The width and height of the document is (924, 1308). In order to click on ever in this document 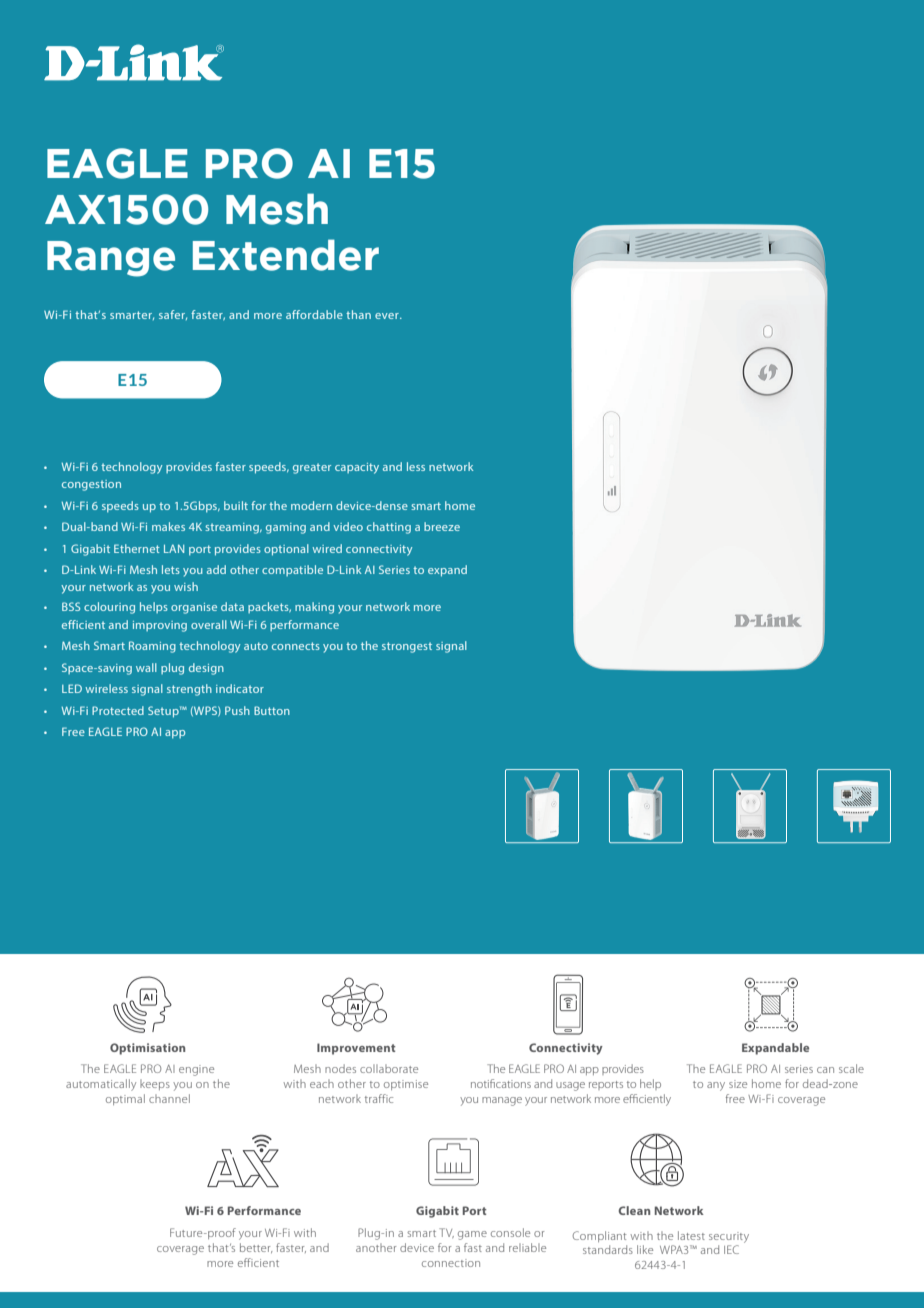, I will do `click(388, 316)`.
